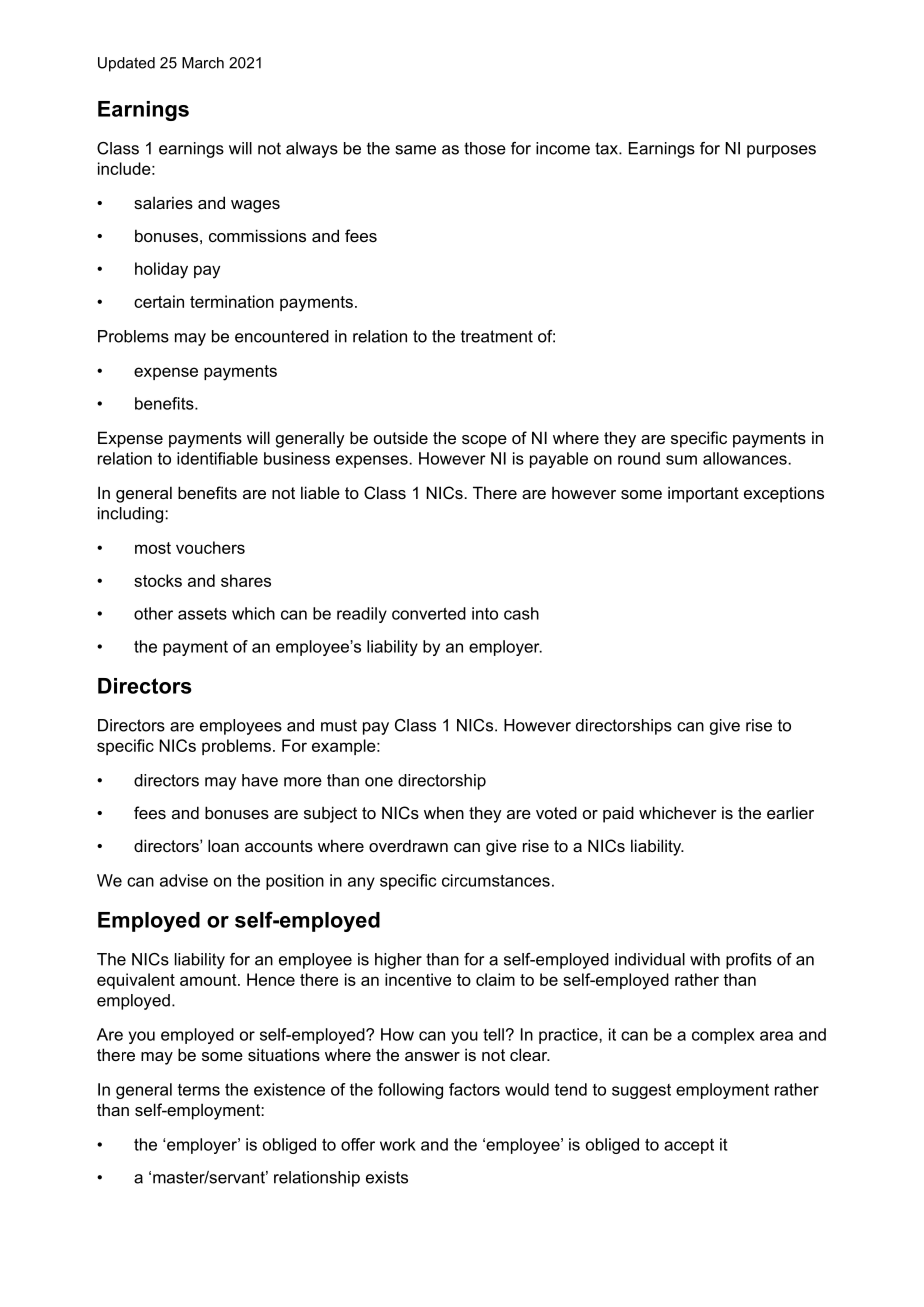  I want to click on into, so click(485, 613).
